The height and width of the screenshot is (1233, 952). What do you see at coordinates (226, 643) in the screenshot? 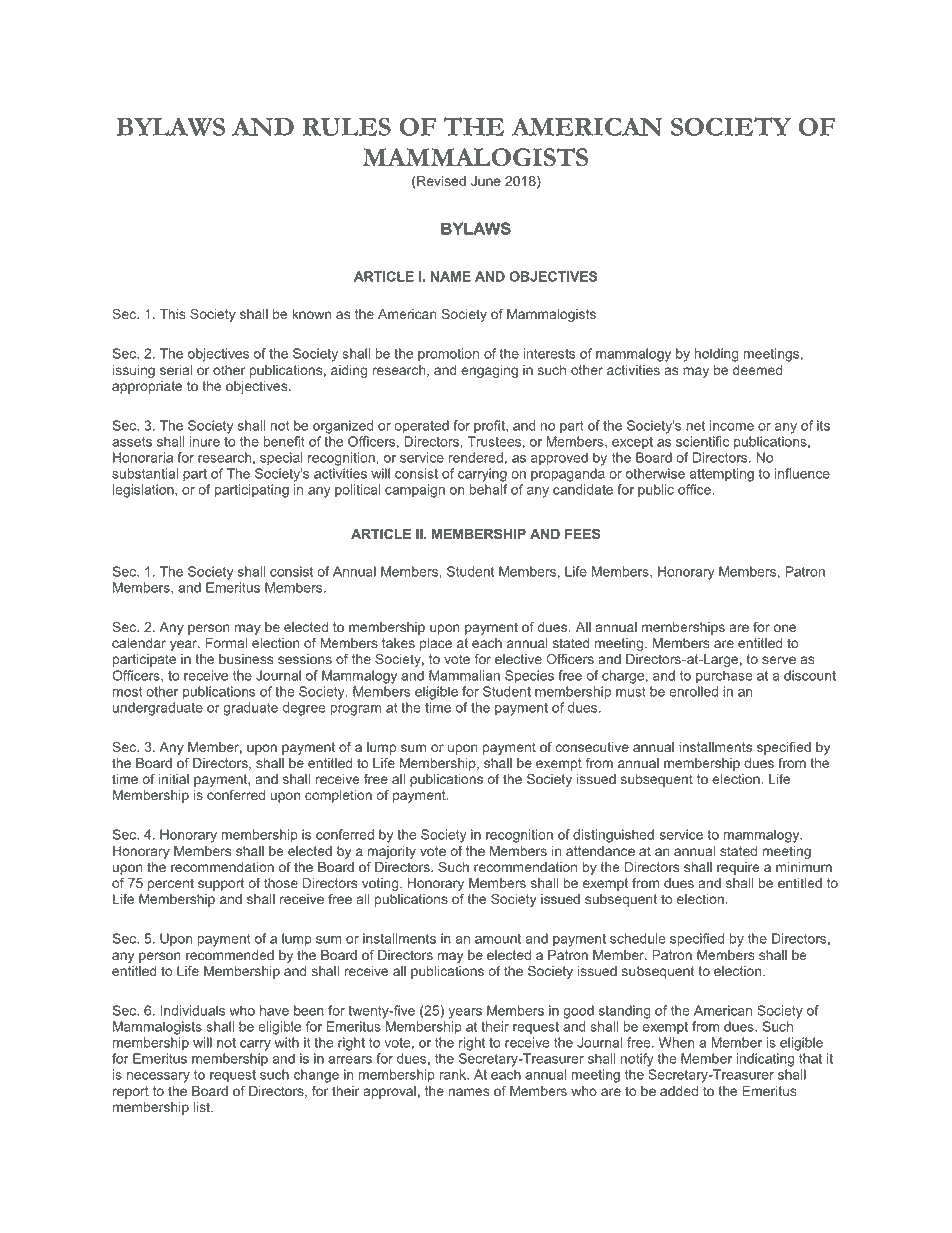
I see `Formal` at bounding box center [226, 643].
